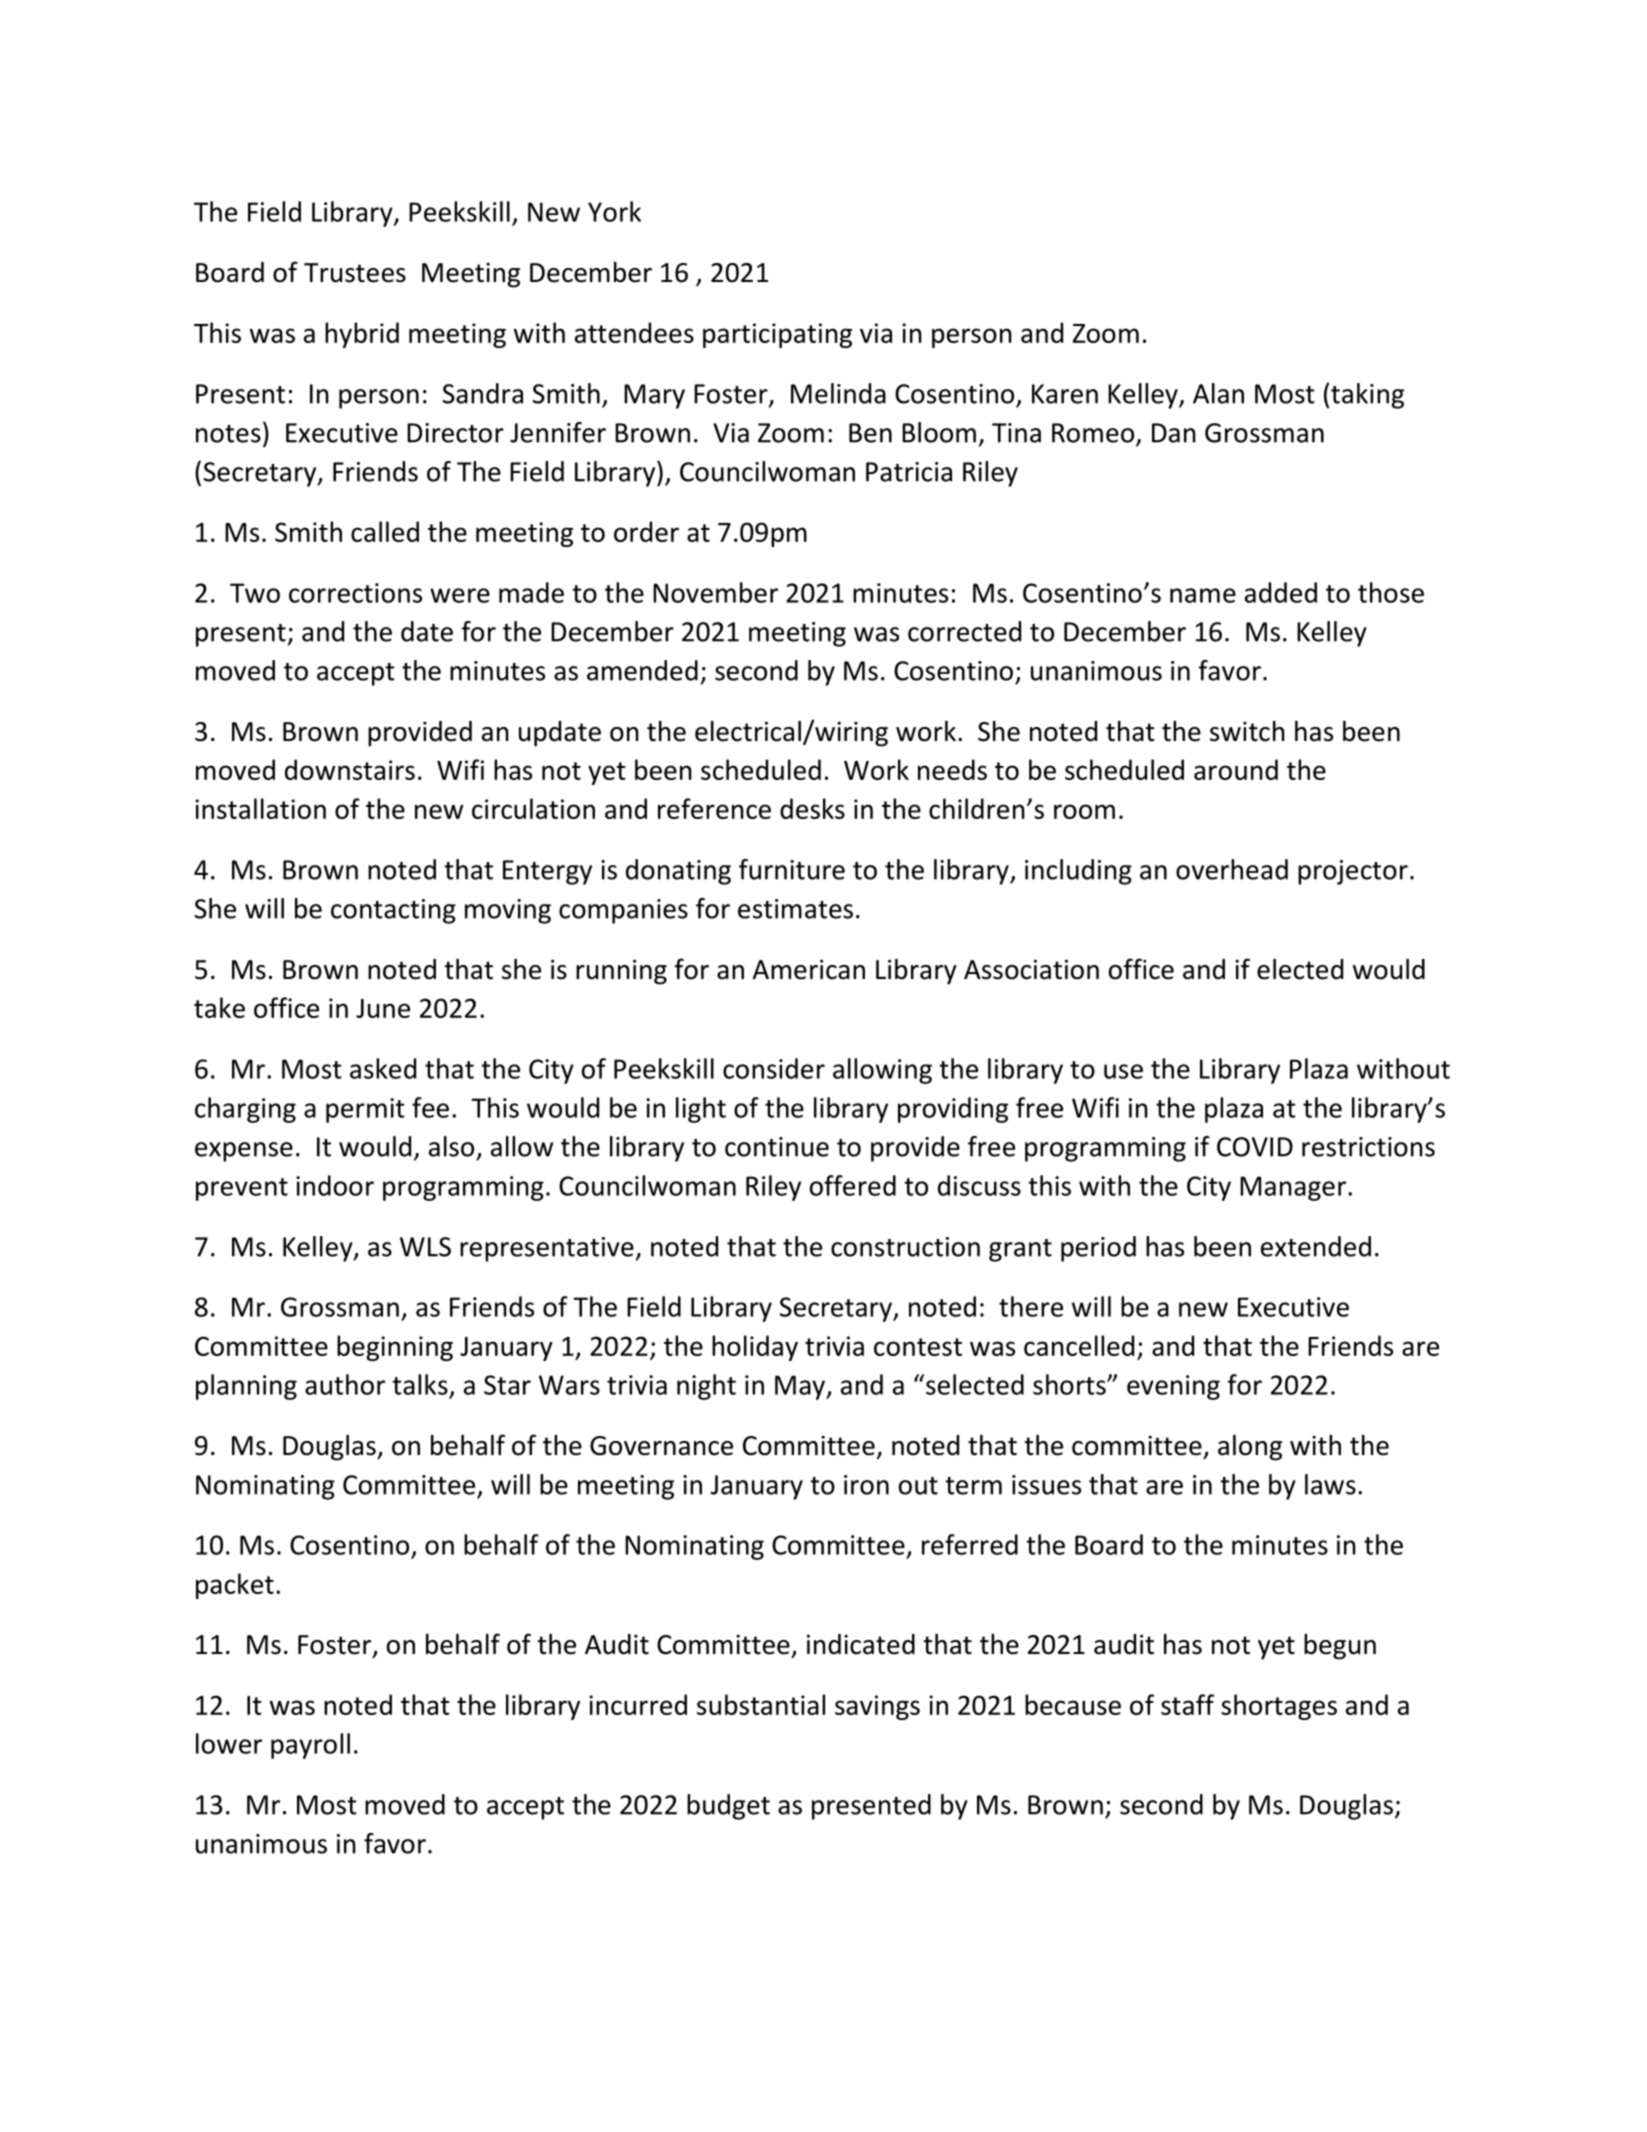 The height and width of the screenshot is (2132, 1647). I want to click on Trustees, so click(355, 273).
